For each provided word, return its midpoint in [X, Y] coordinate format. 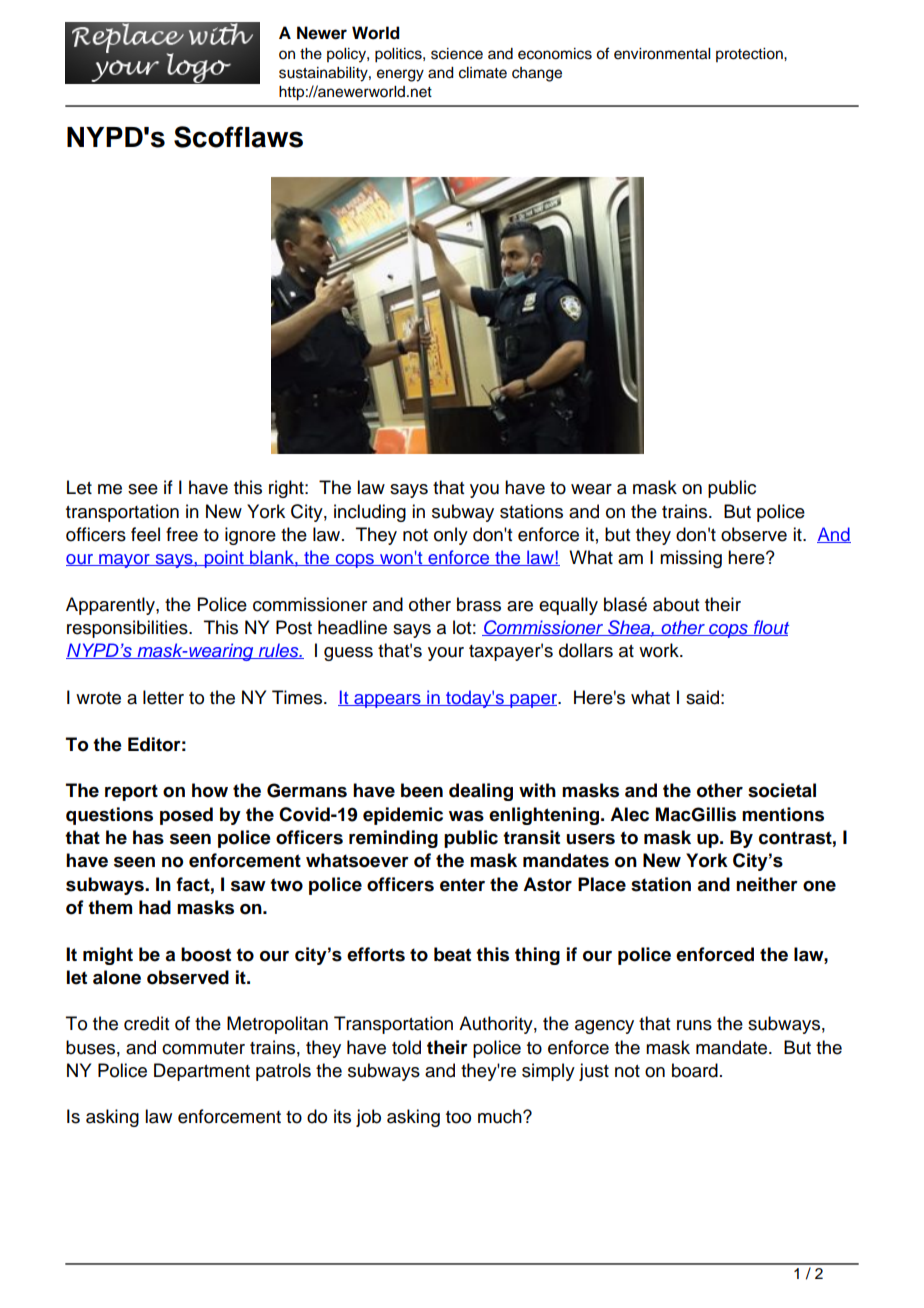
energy [400, 75]
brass [479, 604]
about [676, 604]
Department [202, 1072]
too [458, 1117]
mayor [124, 561]
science [457, 54]
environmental [662, 54]
